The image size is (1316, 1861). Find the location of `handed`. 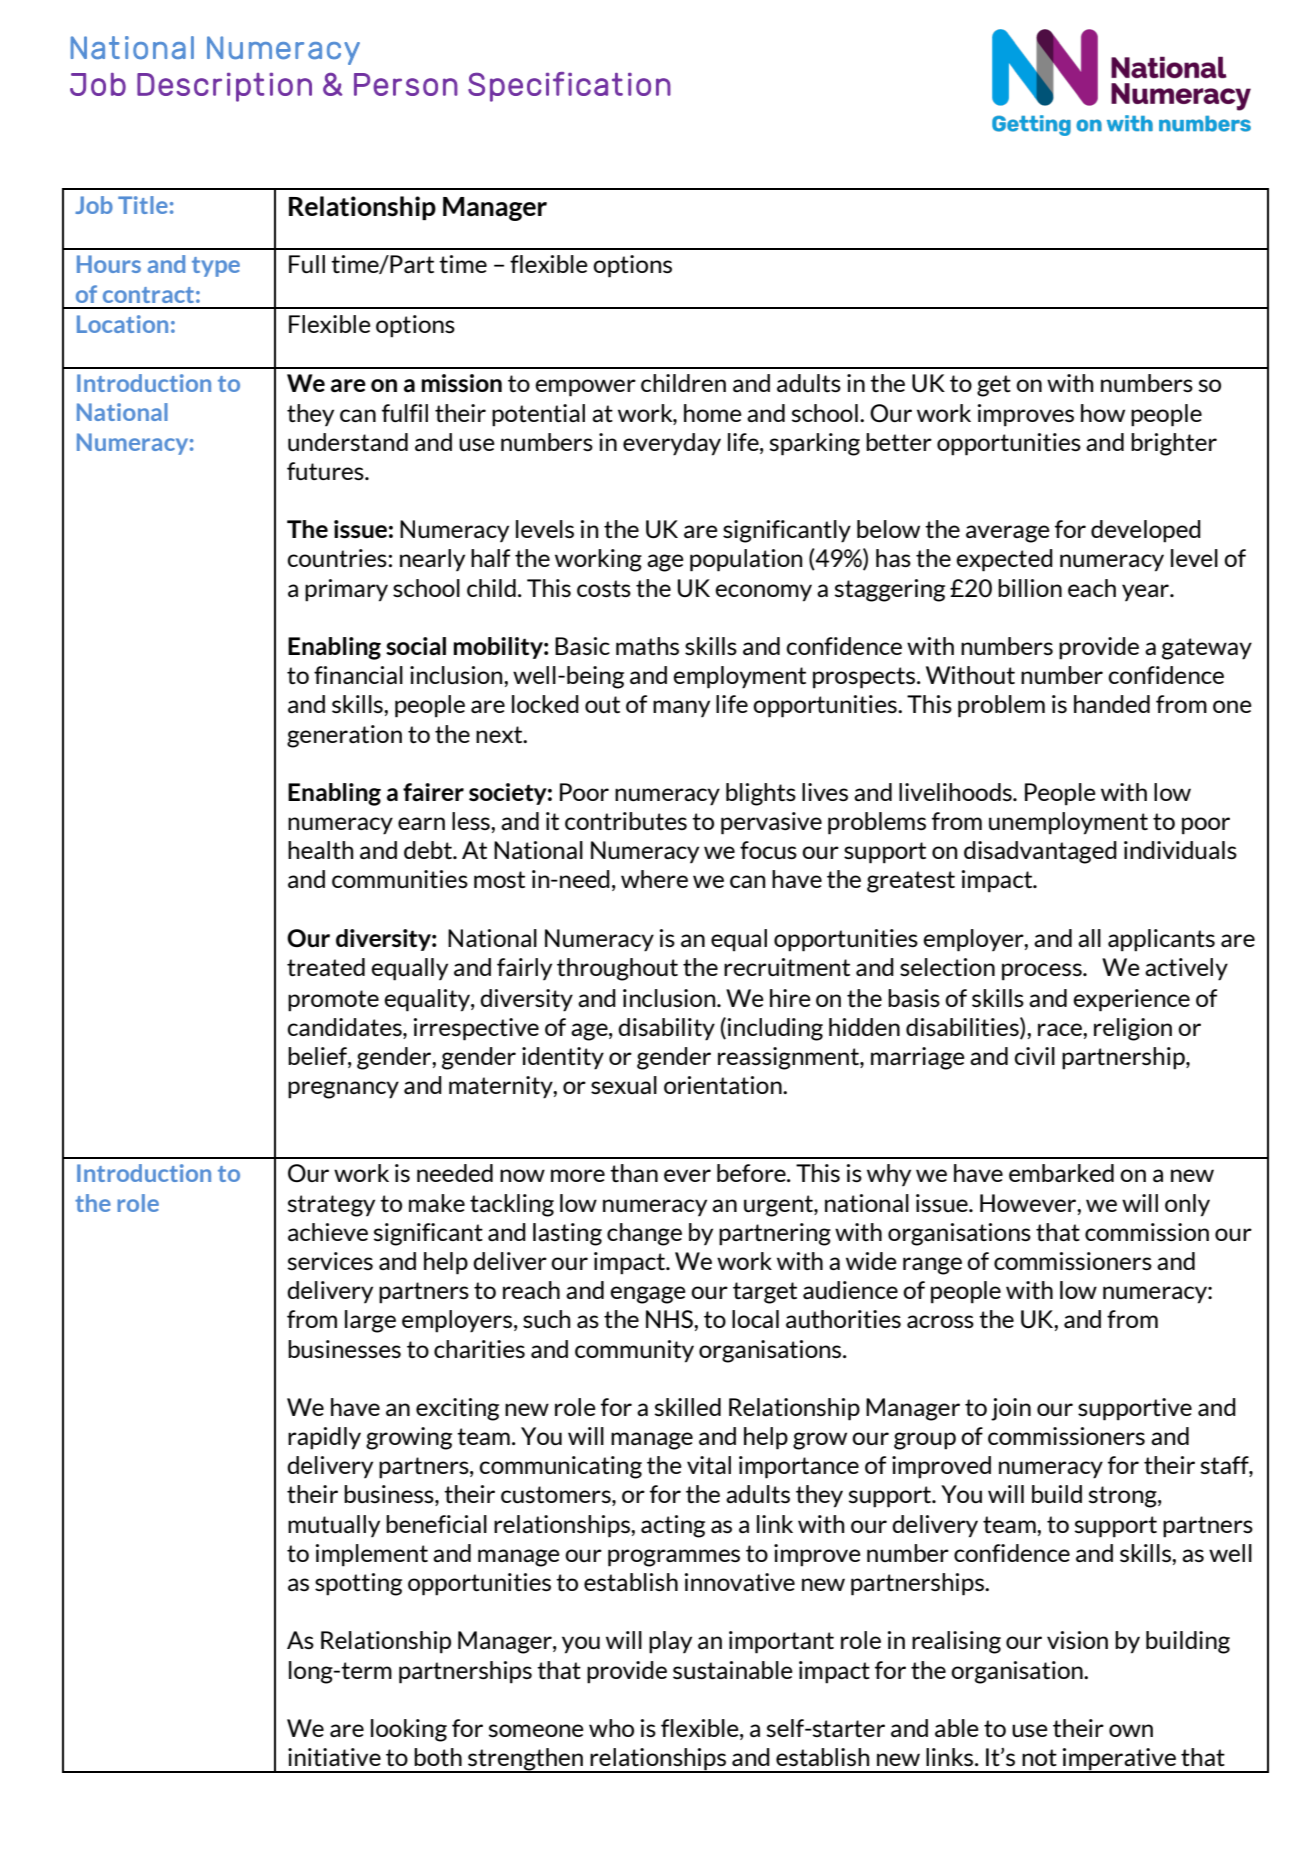

handed is located at coordinates (1112, 704).
